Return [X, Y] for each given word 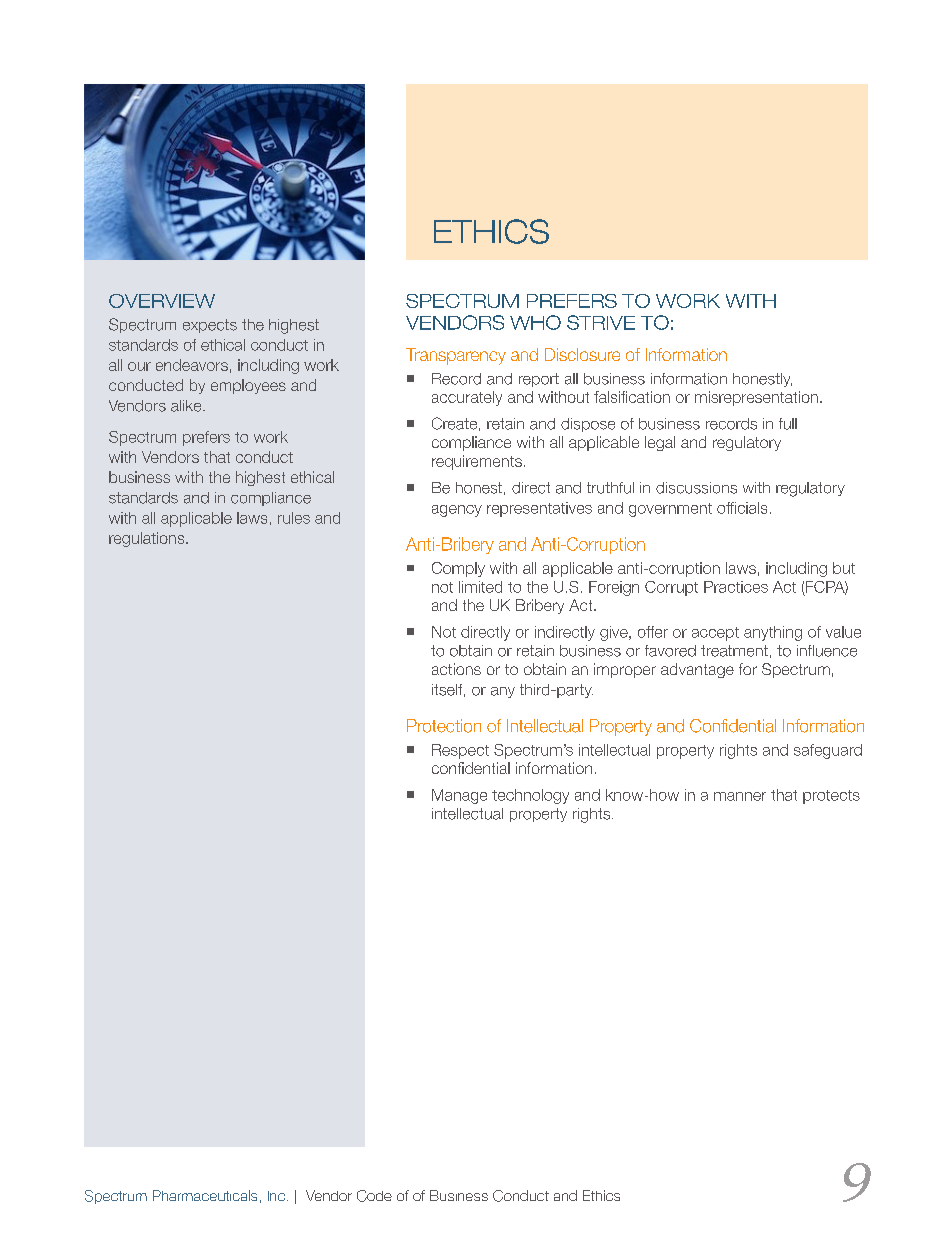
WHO [535, 322]
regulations [148, 539]
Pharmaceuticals [205, 1195]
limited [480, 587]
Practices [736, 587]
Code [374, 1196]
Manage [459, 796]
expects [210, 326]
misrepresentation [756, 398]
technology [530, 796]
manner [740, 796]
